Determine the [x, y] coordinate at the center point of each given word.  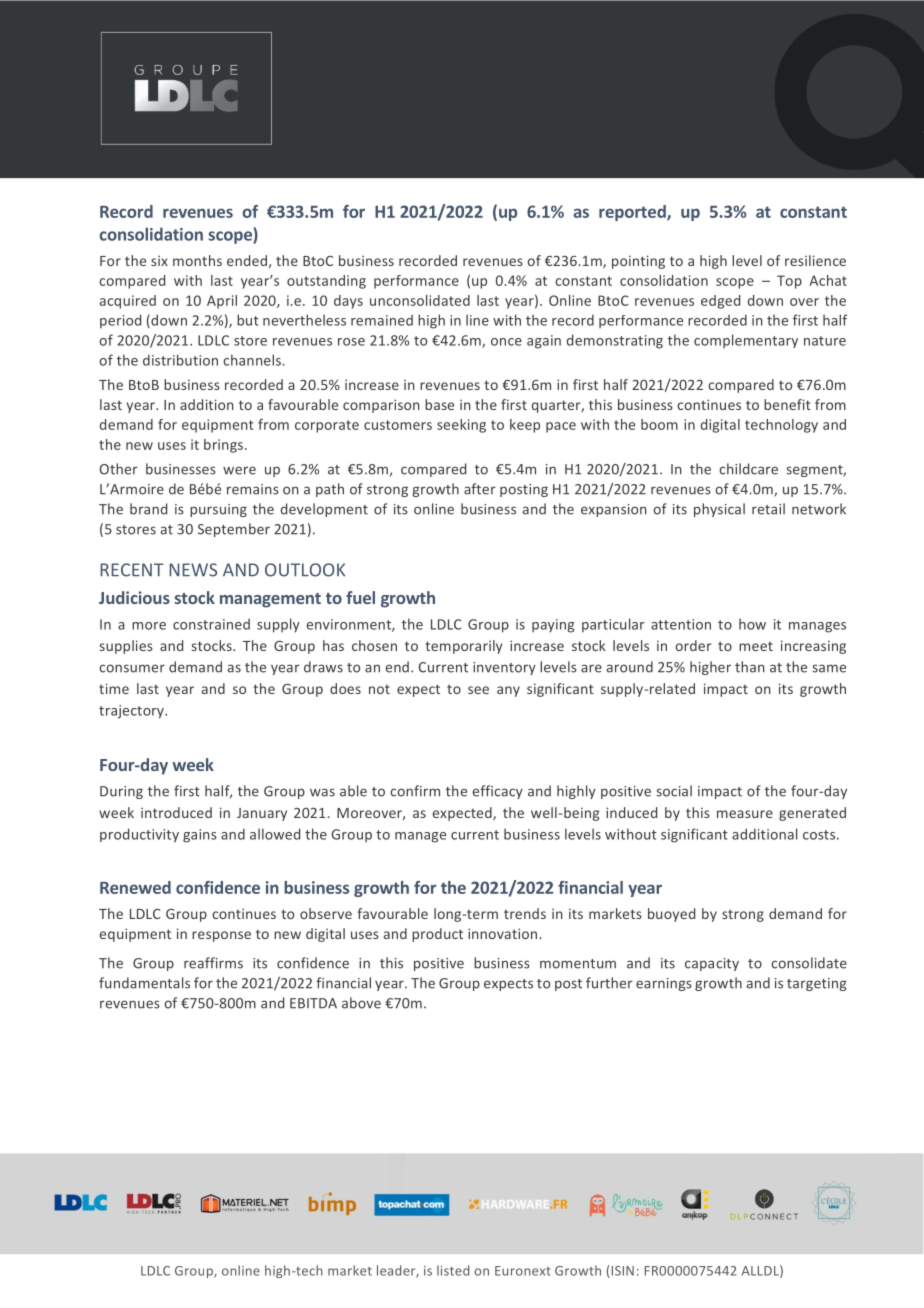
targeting [816, 984]
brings [225, 446]
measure [745, 814]
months [197, 260]
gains [200, 836]
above [361, 1003]
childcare [748, 469]
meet [756, 646]
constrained [211, 624]
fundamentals [144, 983]
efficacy [498, 792]
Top [789, 282]
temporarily [463, 647]
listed [453, 1270]
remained [382, 320]
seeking [461, 426]
